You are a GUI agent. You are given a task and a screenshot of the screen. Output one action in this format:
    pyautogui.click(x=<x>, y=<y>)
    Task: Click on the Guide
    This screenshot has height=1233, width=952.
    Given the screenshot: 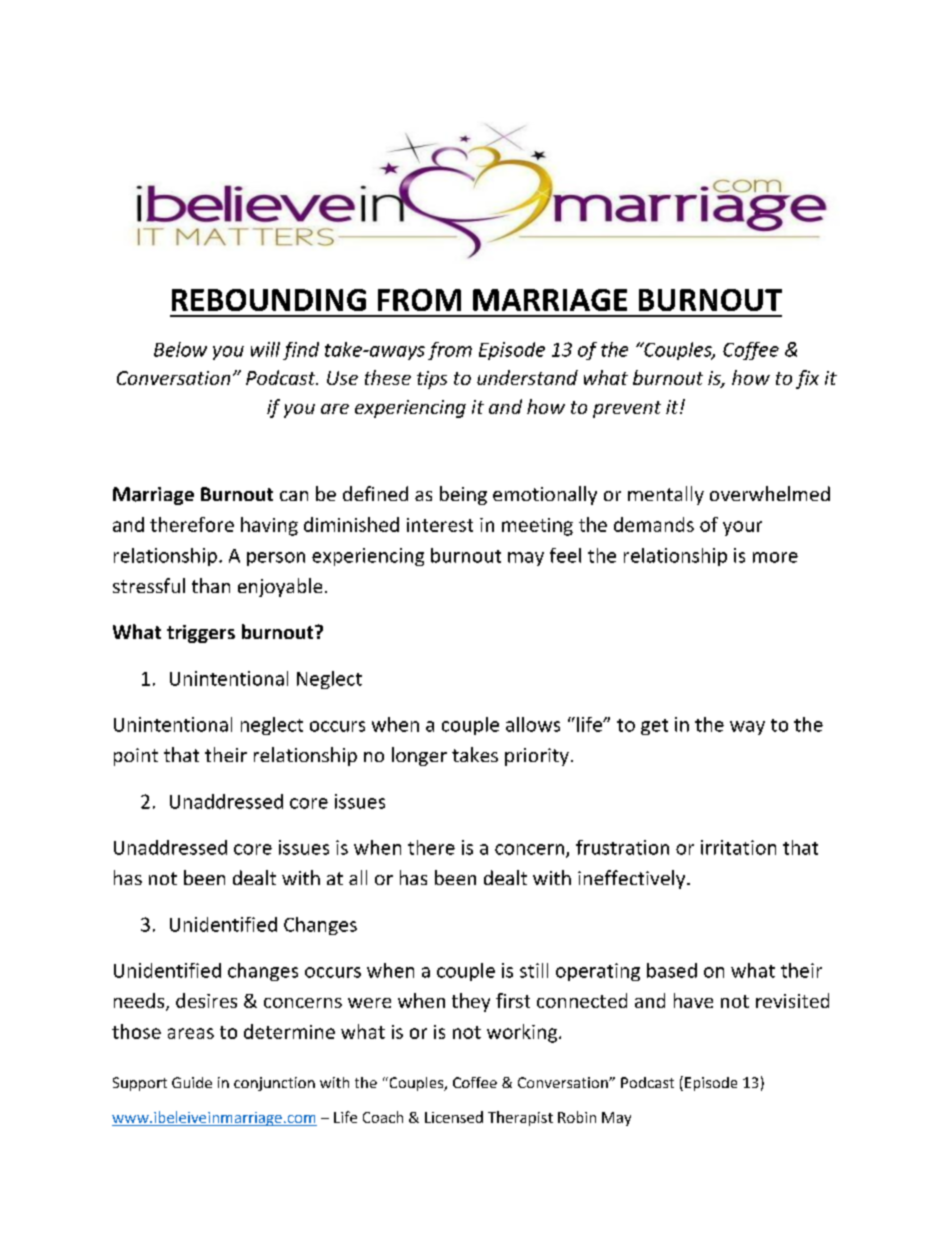 What is the action you would take?
    pyautogui.click(x=192, y=1082)
